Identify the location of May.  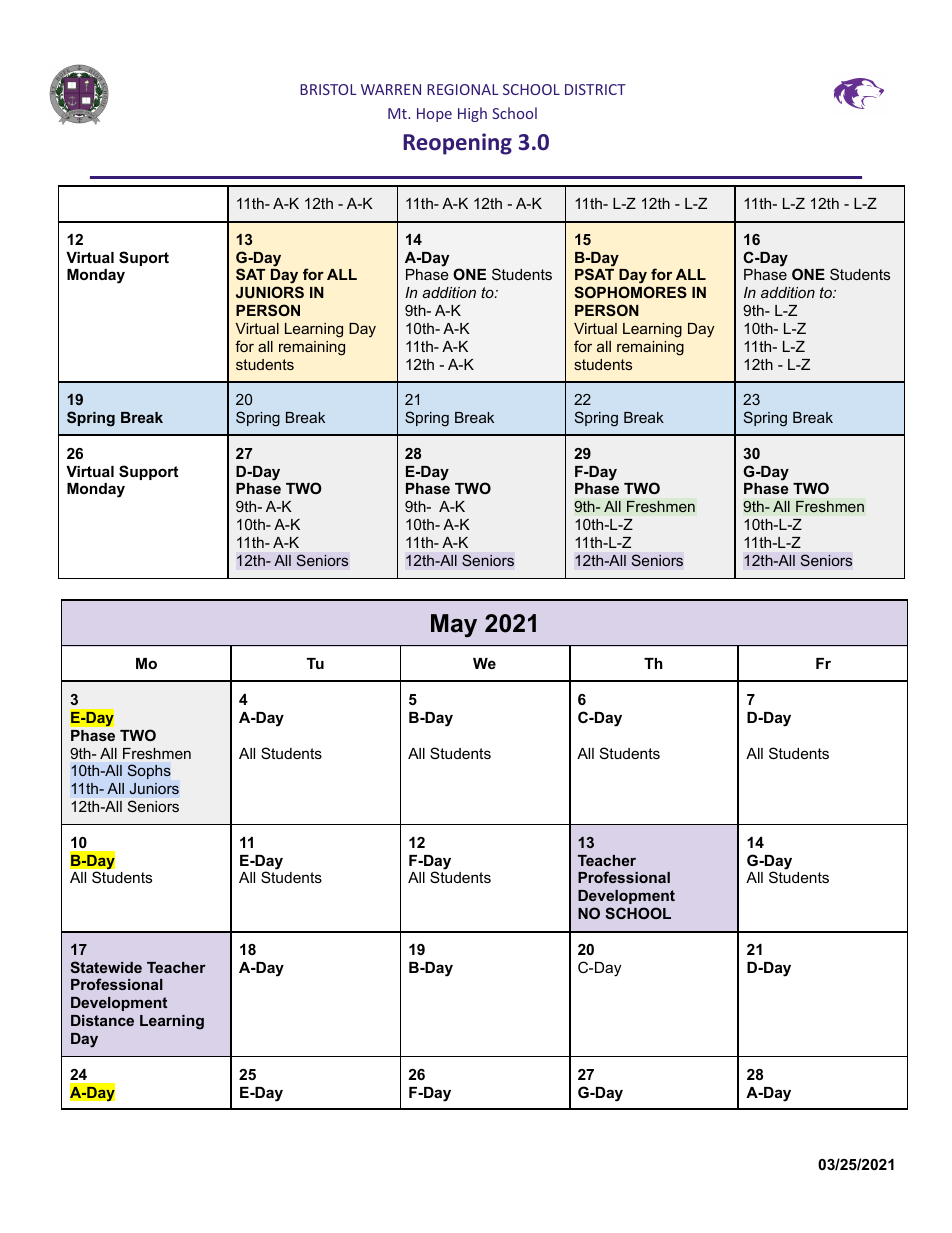
(454, 625).
